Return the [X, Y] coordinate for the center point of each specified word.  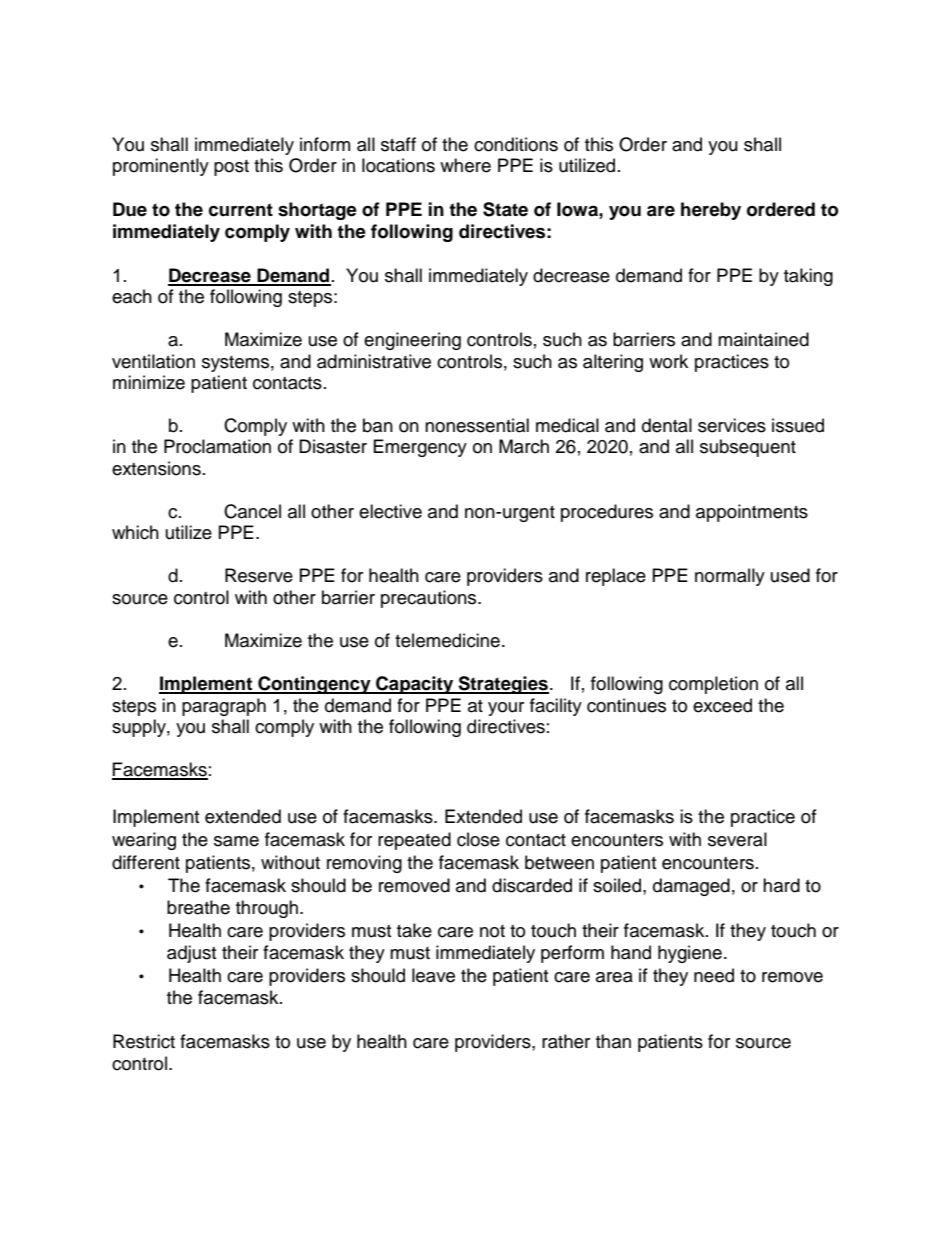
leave [433, 975]
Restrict [144, 1041]
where [465, 165]
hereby [711, 211]
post [231, 168]
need [714, 975]
